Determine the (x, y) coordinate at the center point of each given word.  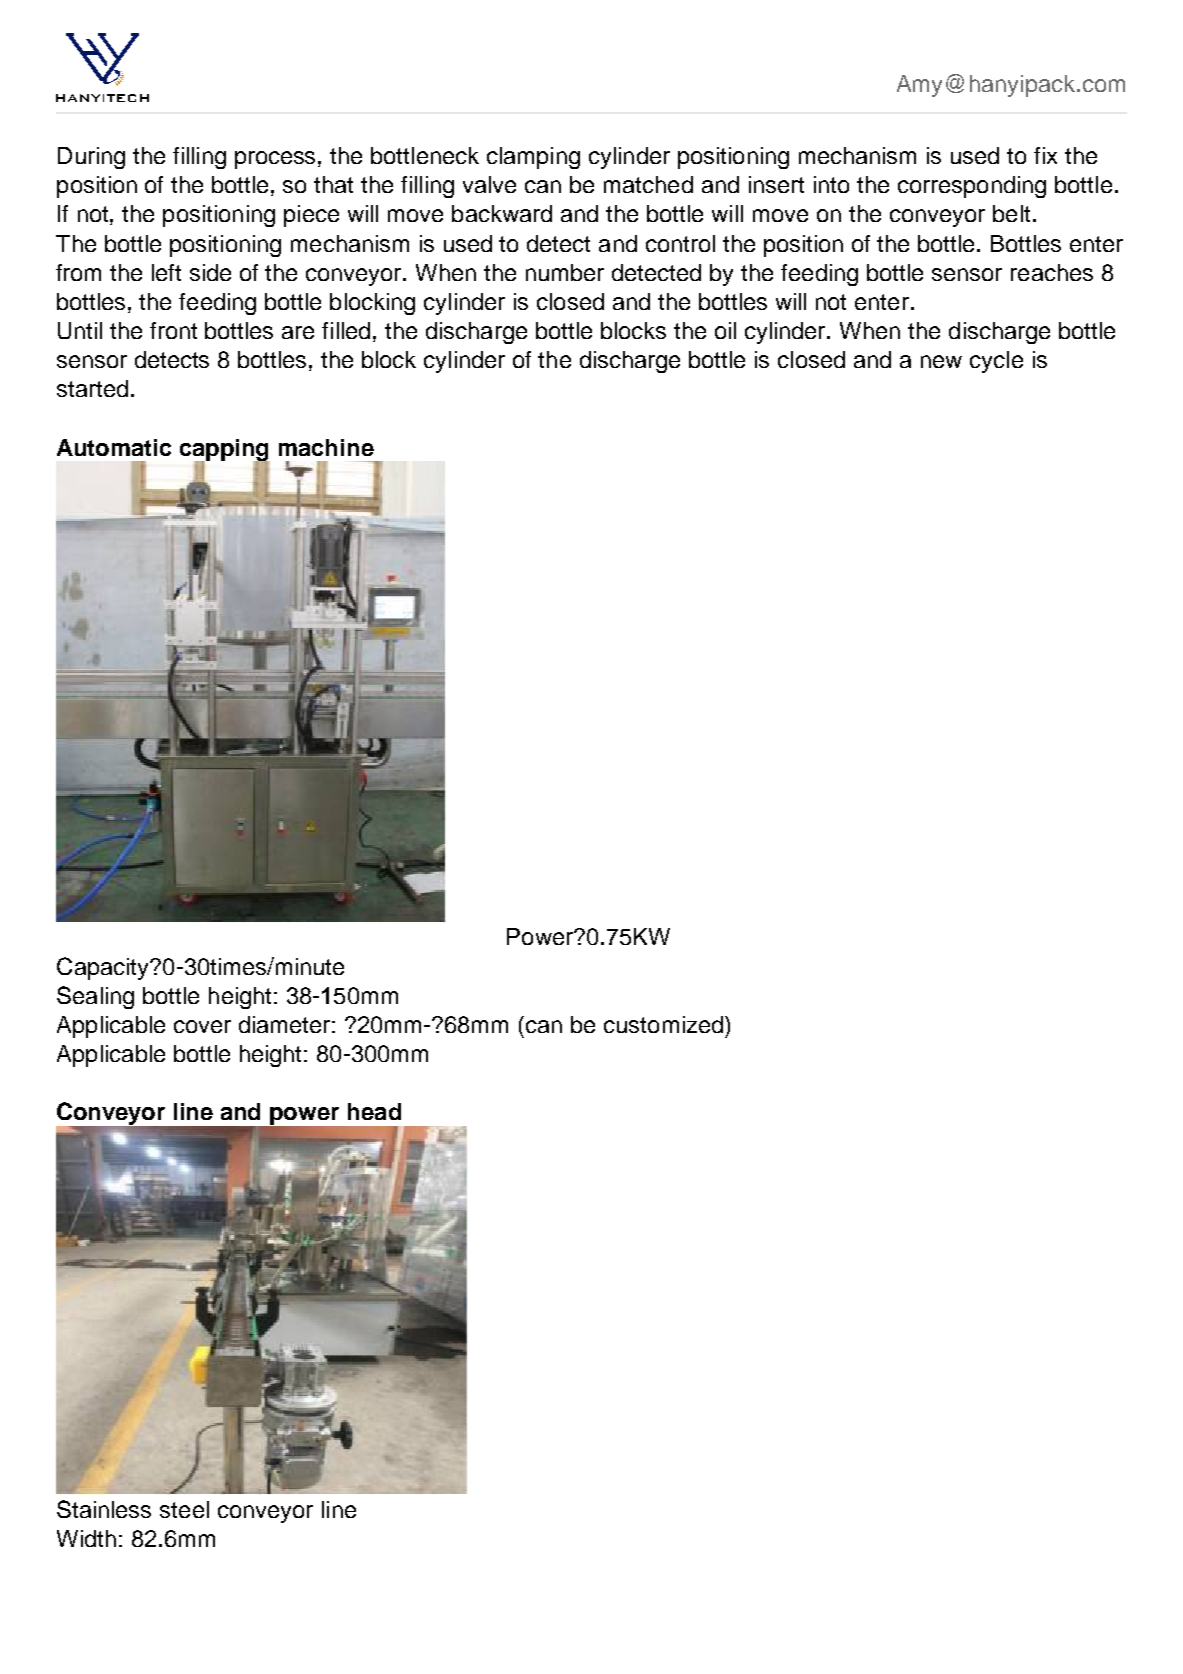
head (374, 1111)
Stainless (104, 1509)
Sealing (95, 997)
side (210, 272)
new (941, 361)
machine (326, 447)
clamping (533, 158)
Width (86, 1538)
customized (663, 1024)
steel (184, 1509)
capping (225, 451)
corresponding (972, 187)
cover (202, 1026)
